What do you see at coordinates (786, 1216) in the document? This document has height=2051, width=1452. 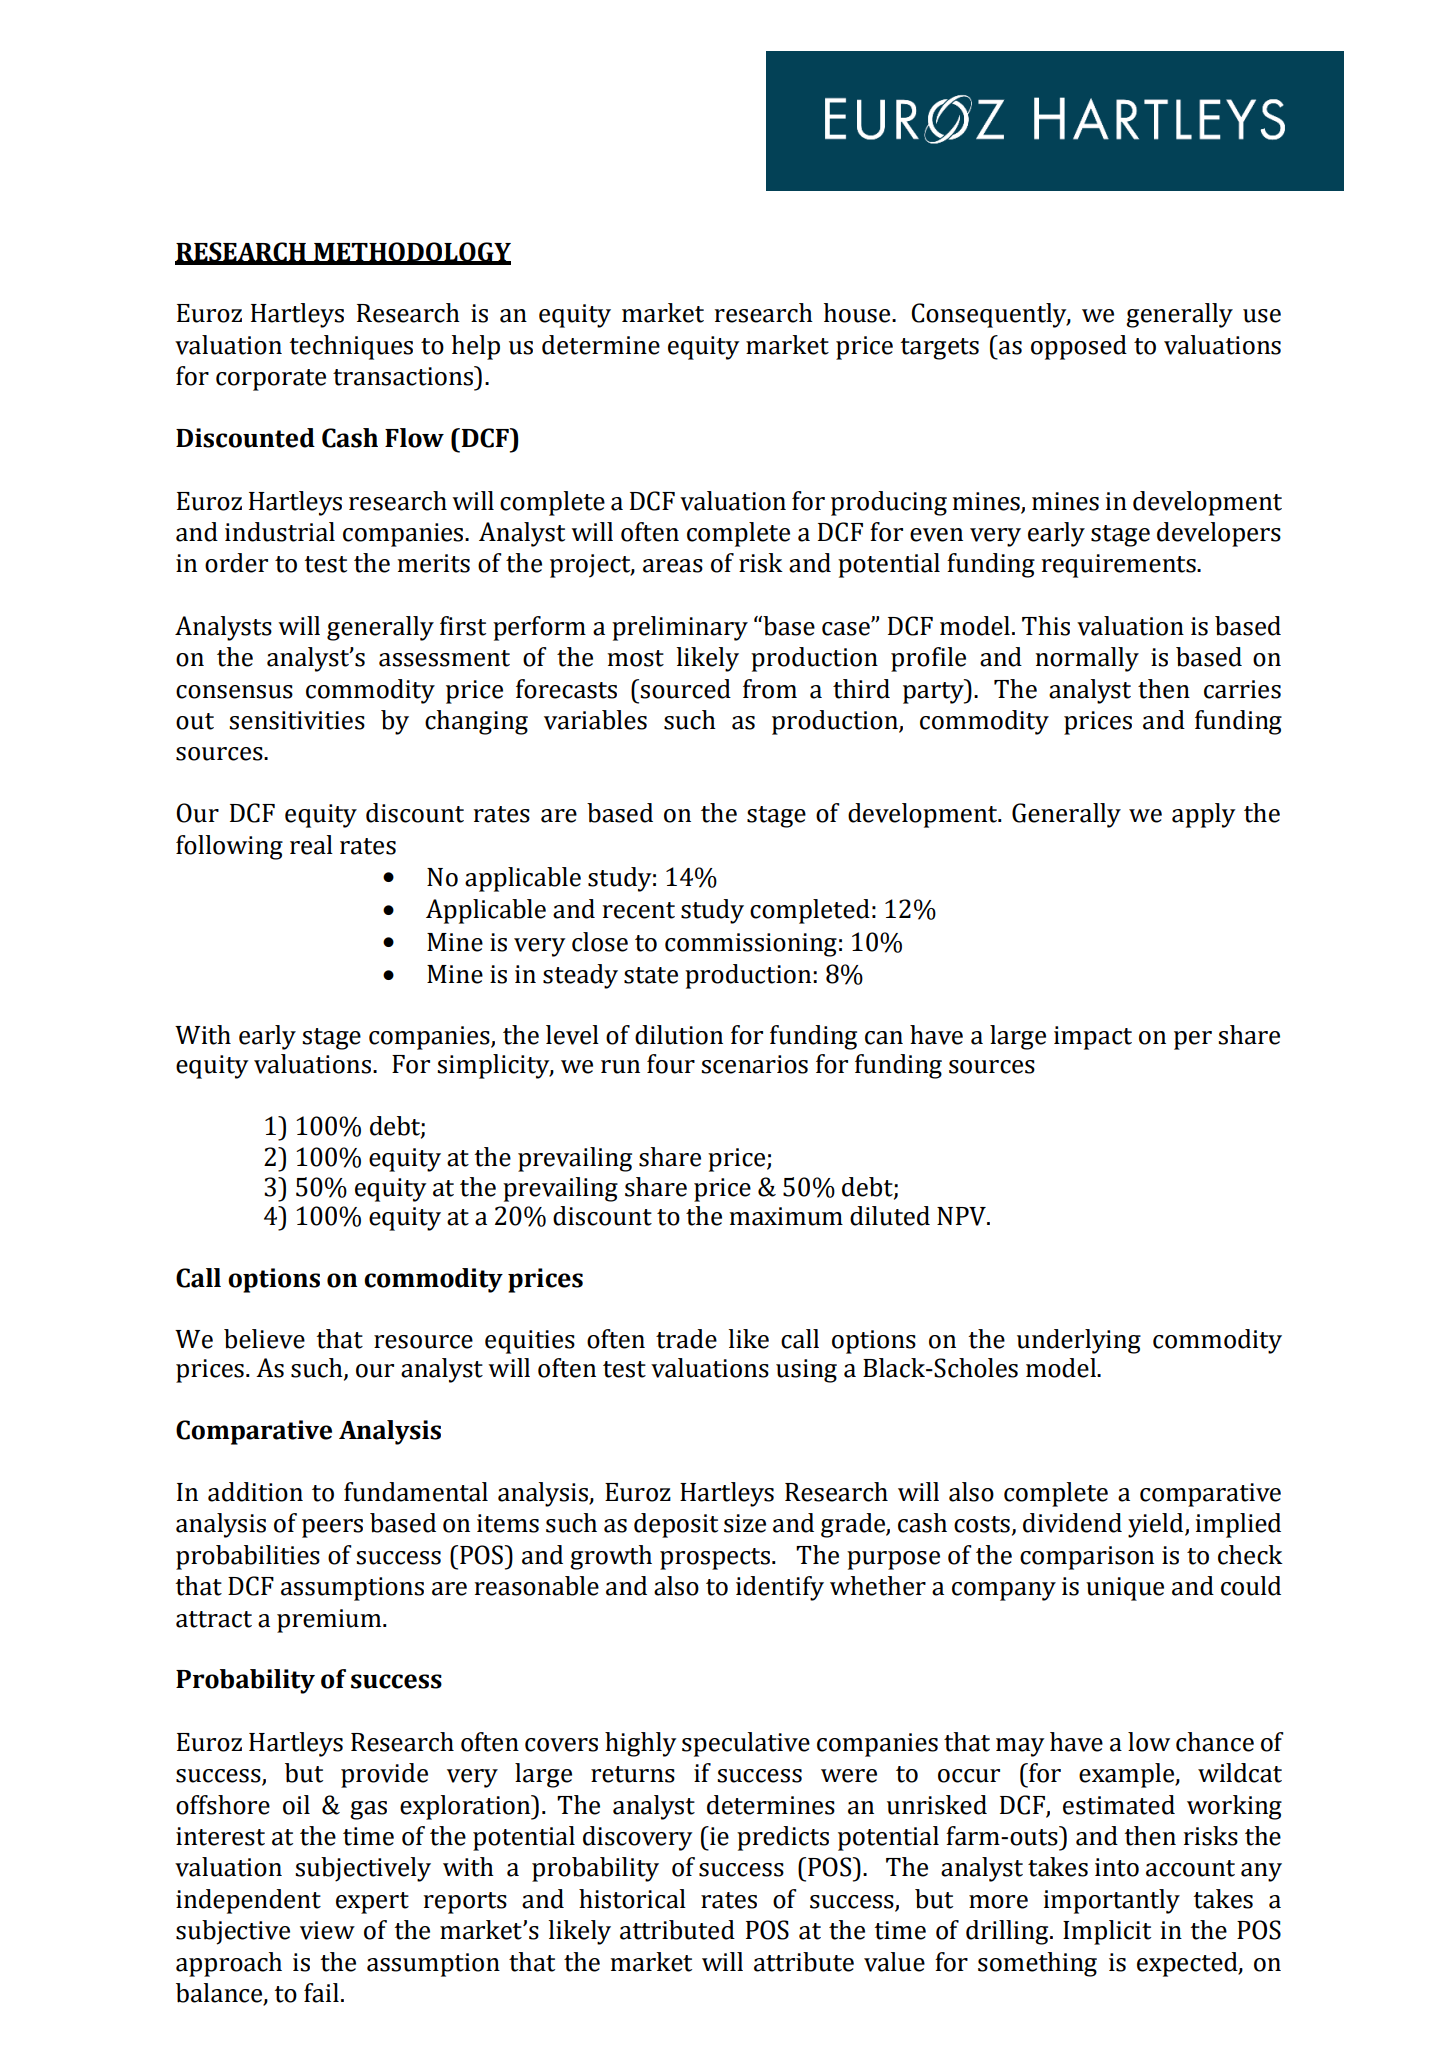 I see `maximum` at bounding box center [786, 1216].
